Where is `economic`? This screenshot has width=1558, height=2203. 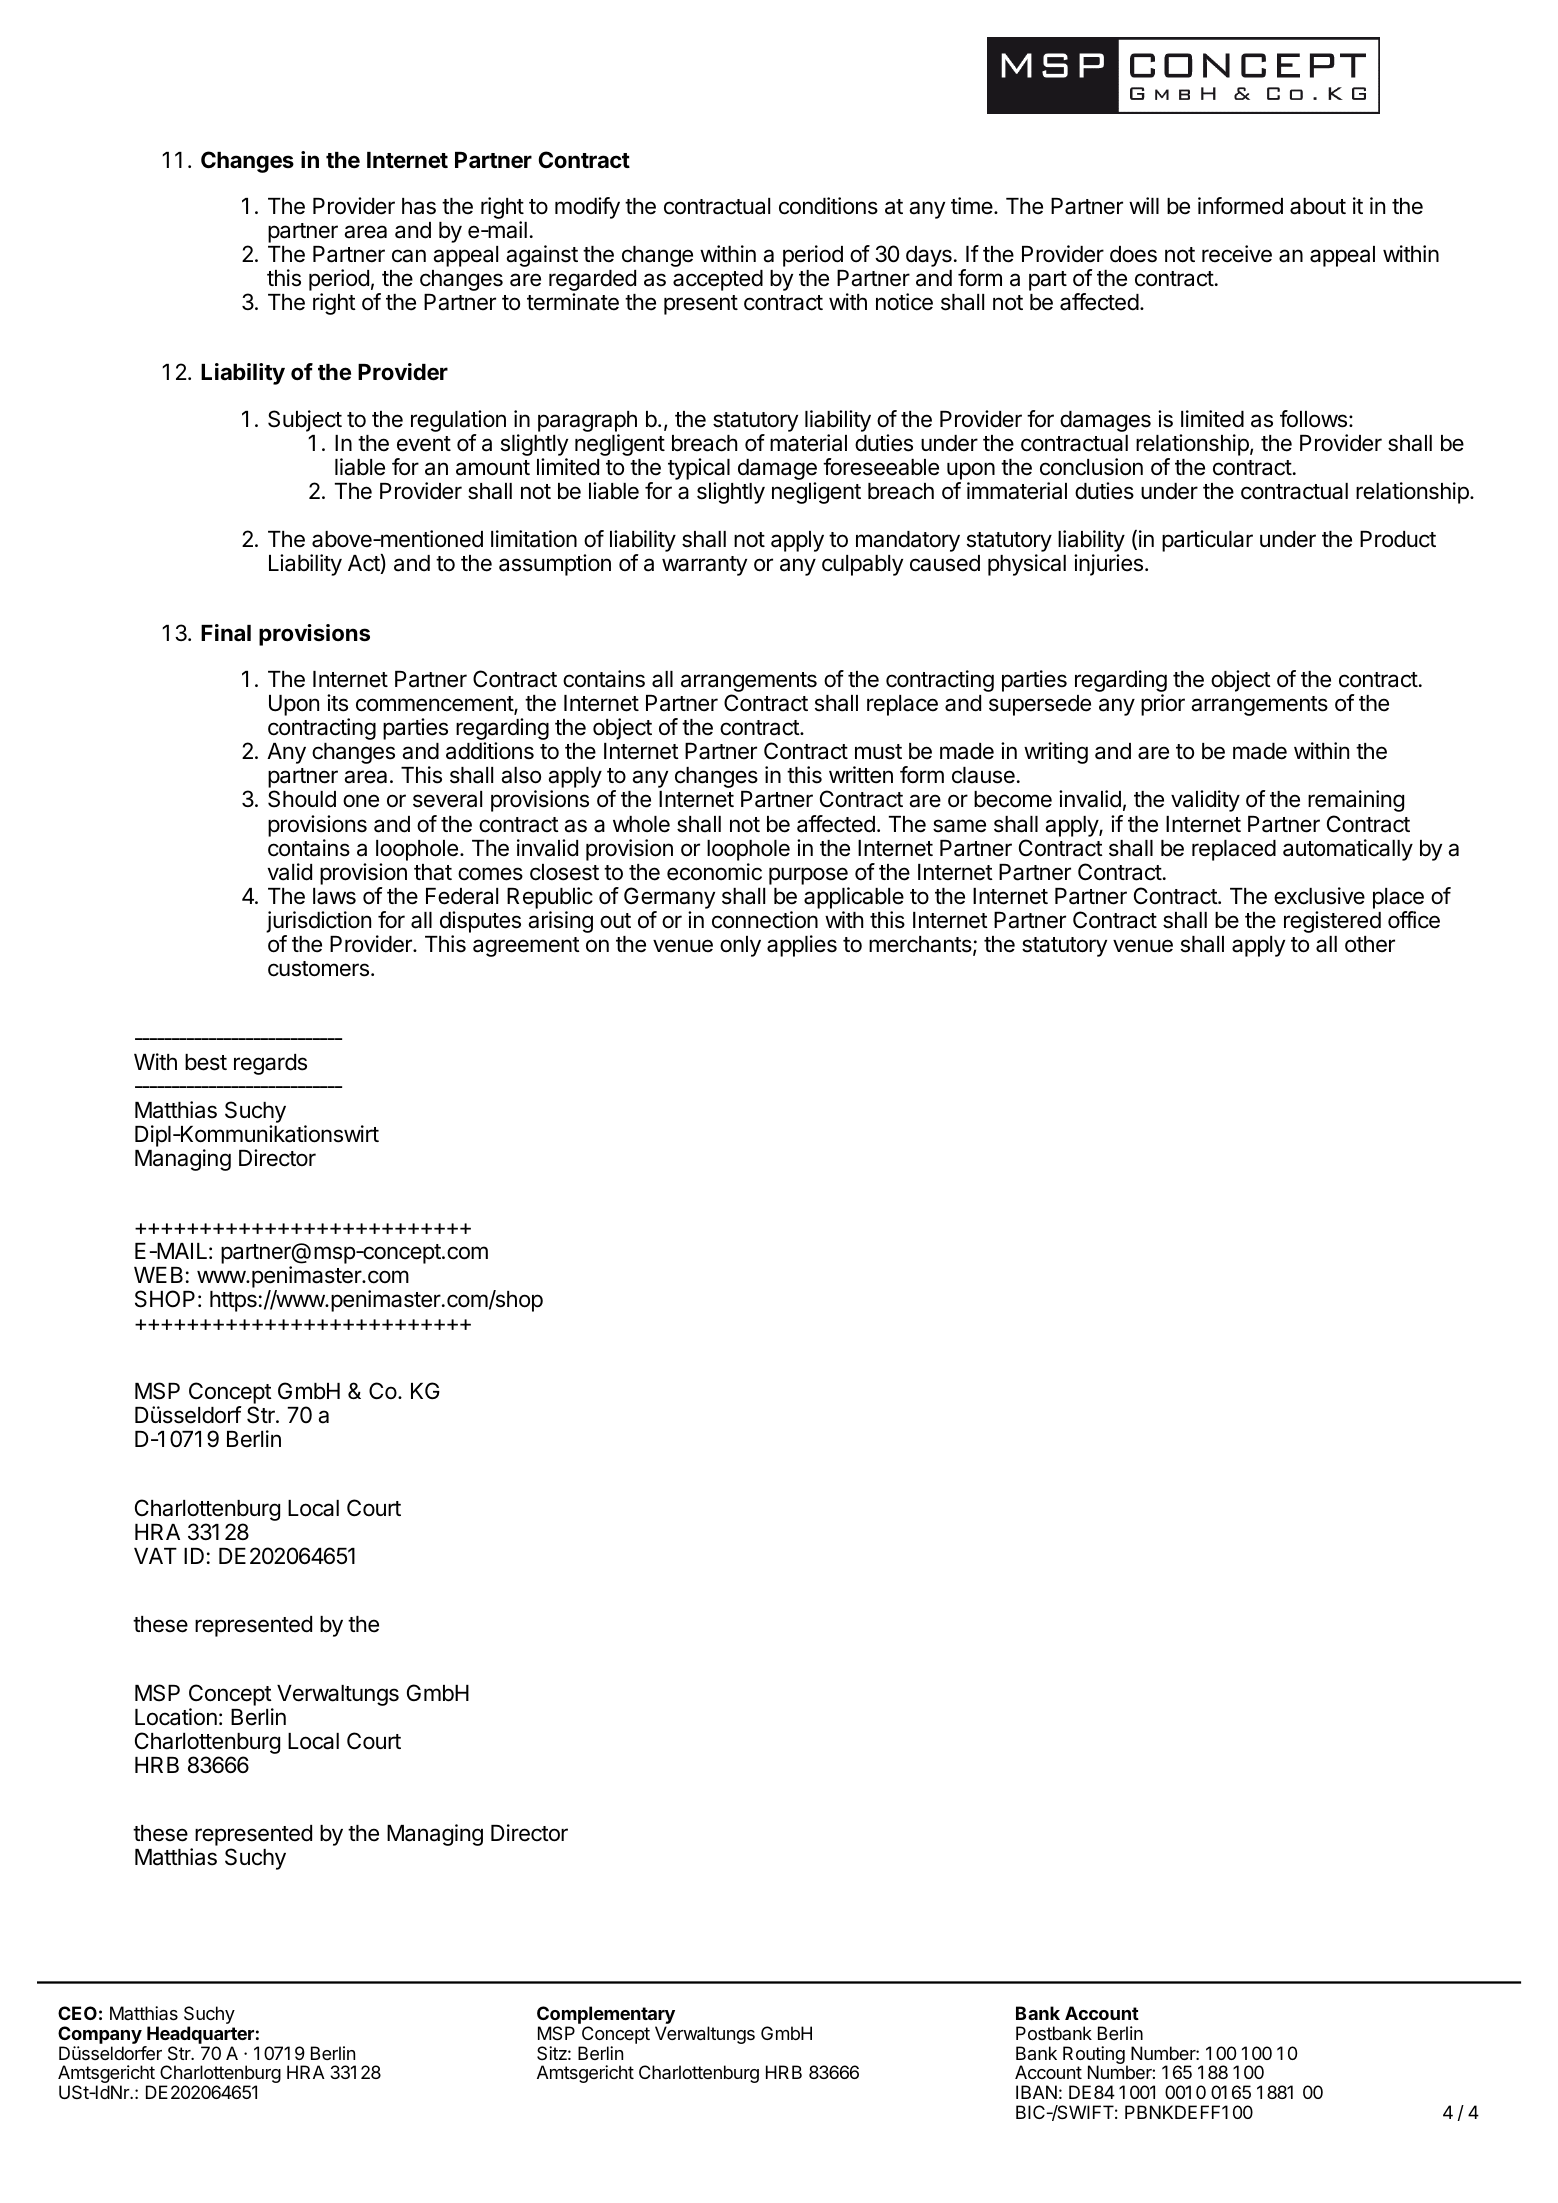
economic is located at coordinates (714, 872).
